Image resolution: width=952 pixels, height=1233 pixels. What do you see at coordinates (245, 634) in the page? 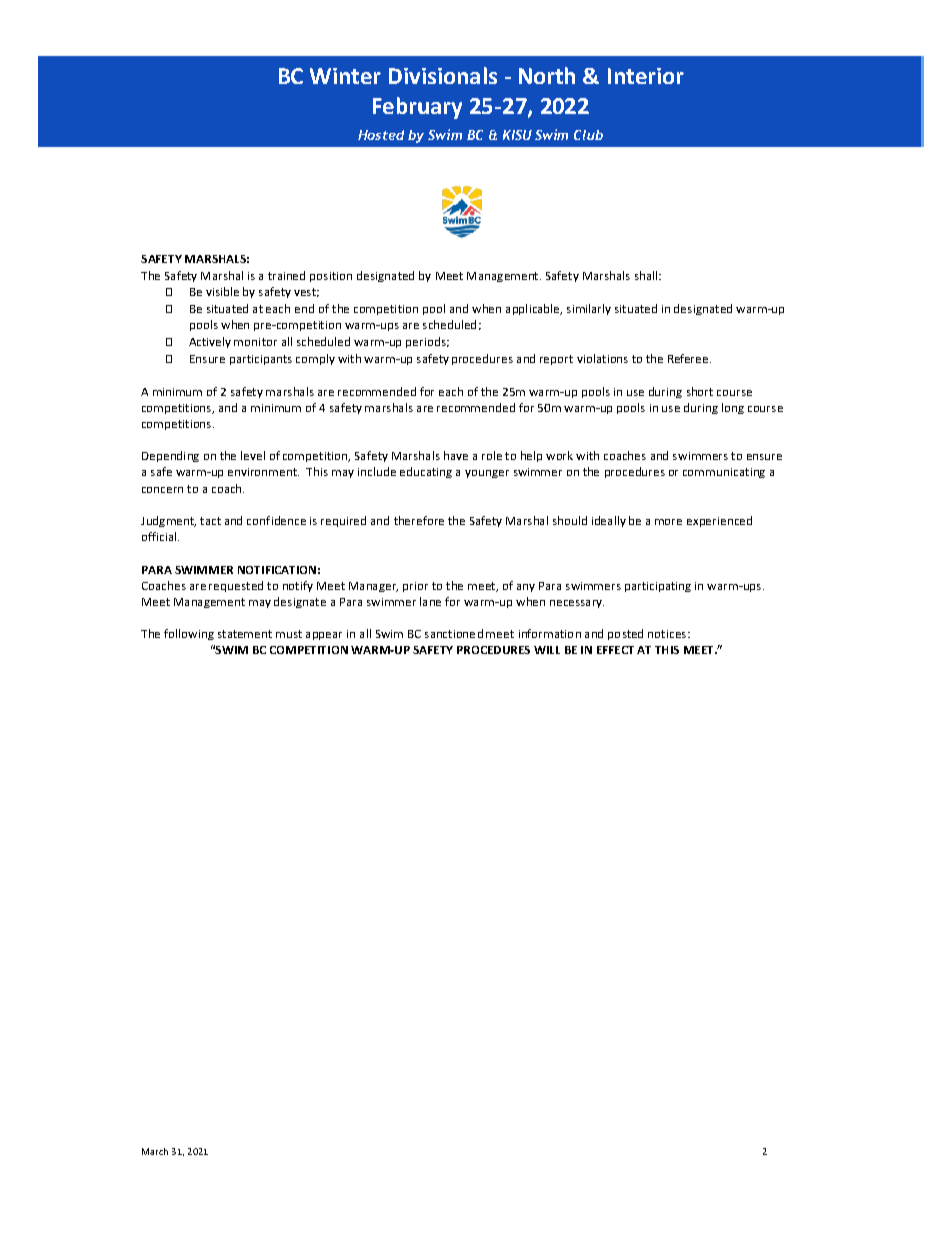
I see `statement` at bounding box center [245, 634].
